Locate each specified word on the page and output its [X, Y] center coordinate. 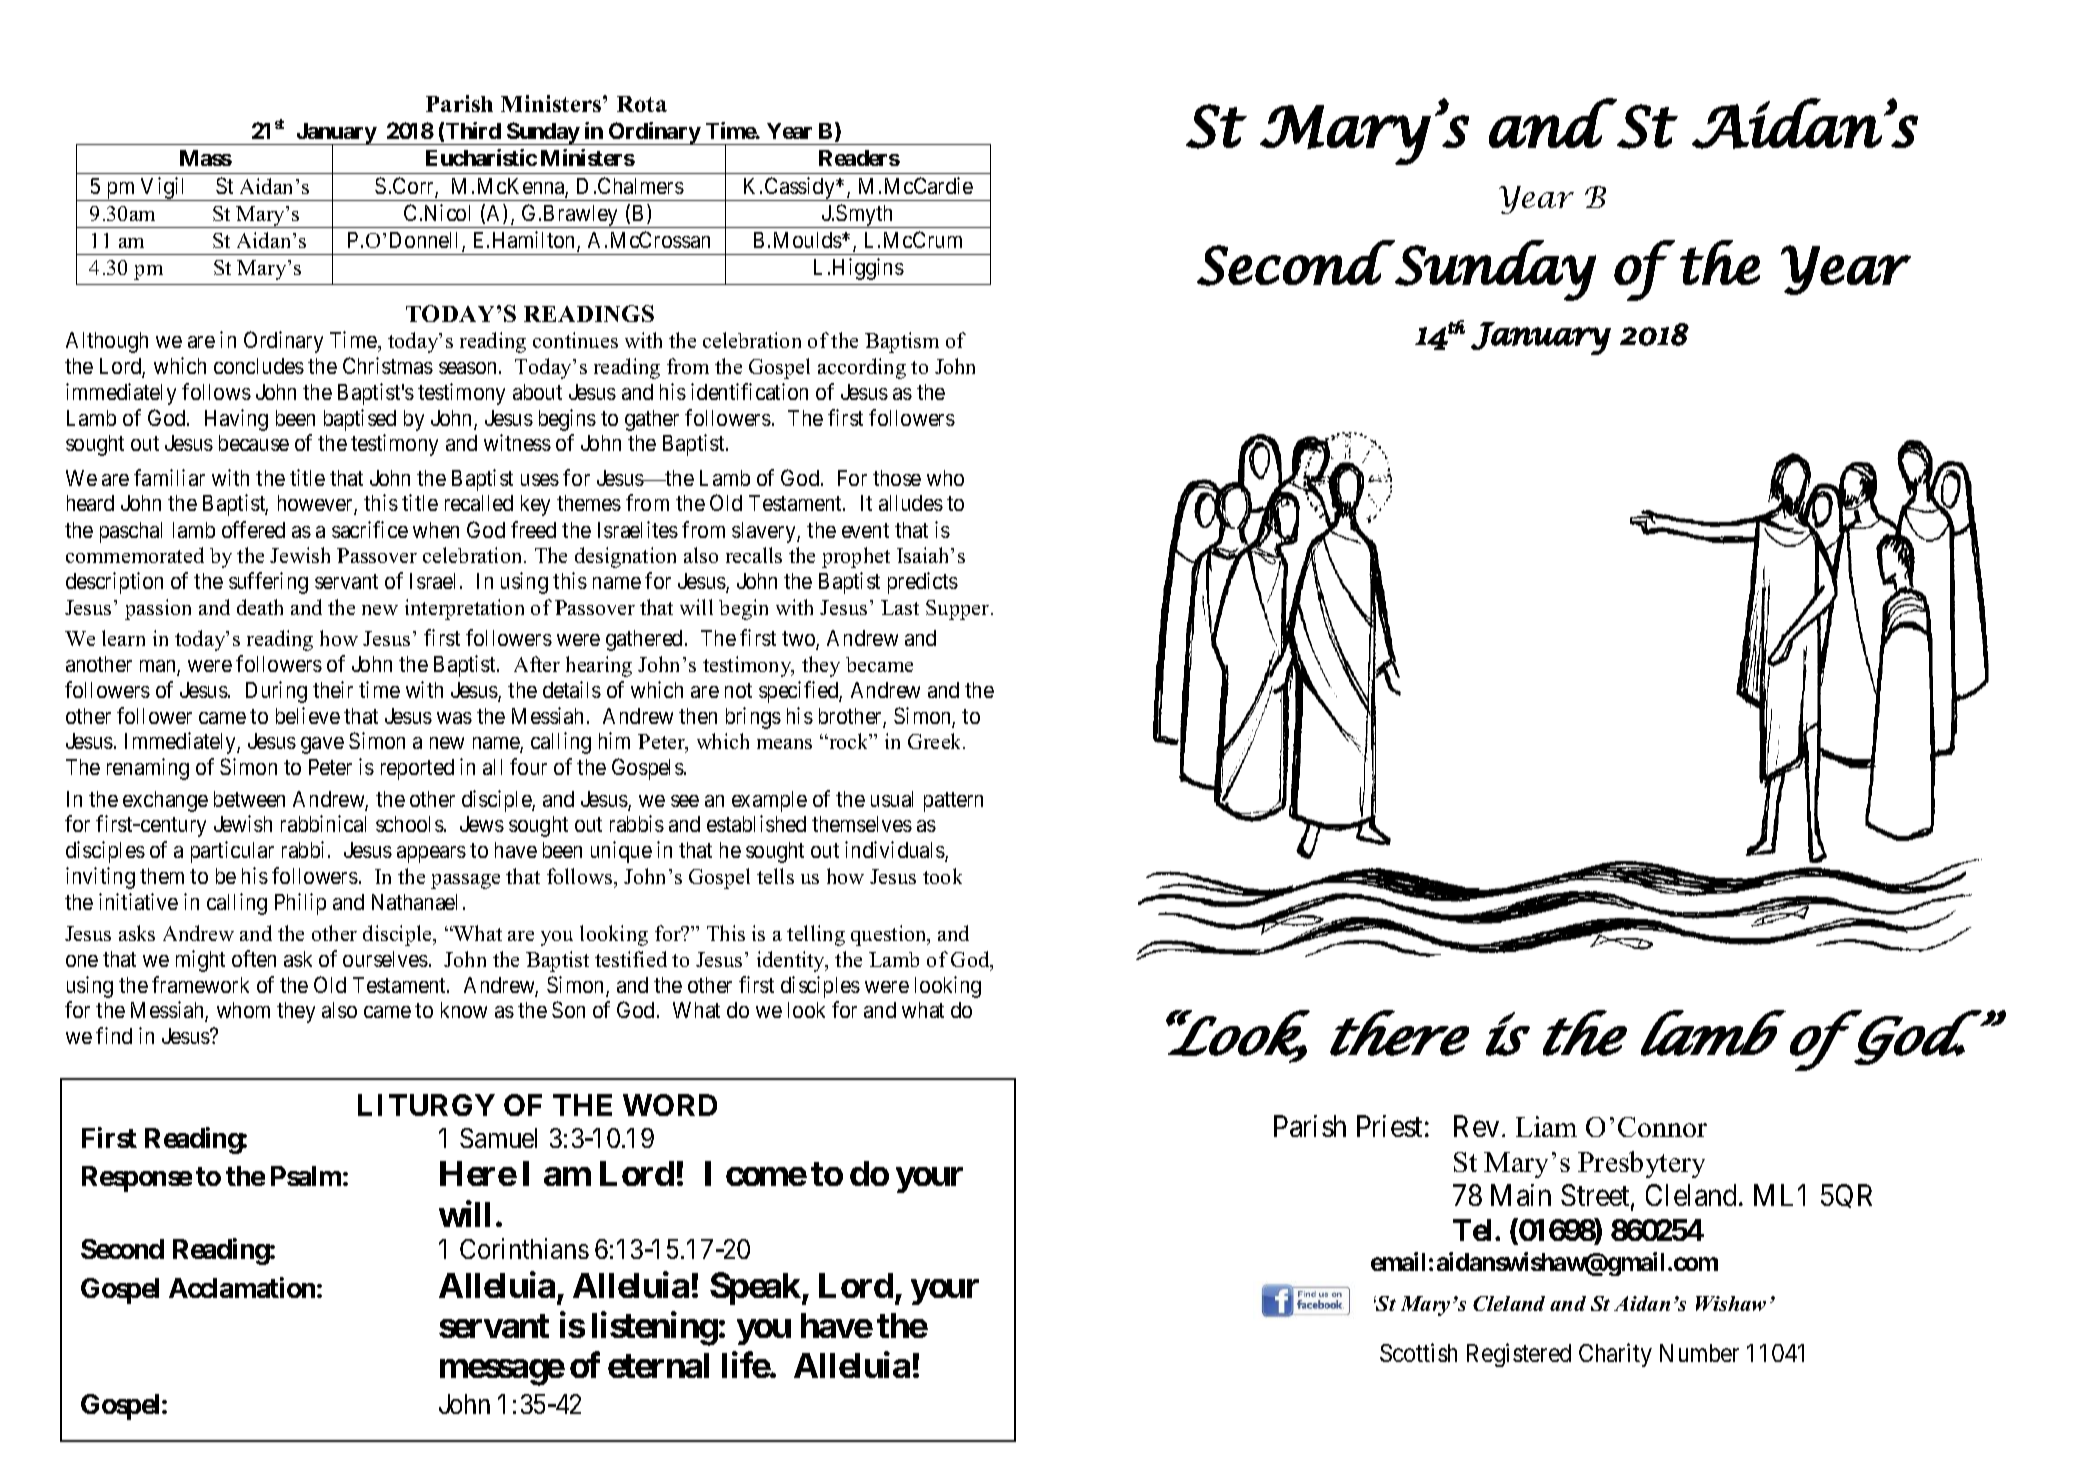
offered [253, 529]
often [254, 958]
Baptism [902, 342]
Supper [959, 610]
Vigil [164, 189]
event [865, 530]
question [890, 935]
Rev [1476, 1126]
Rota [642, 104]
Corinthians [524, 1249]
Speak [756, 1288]
